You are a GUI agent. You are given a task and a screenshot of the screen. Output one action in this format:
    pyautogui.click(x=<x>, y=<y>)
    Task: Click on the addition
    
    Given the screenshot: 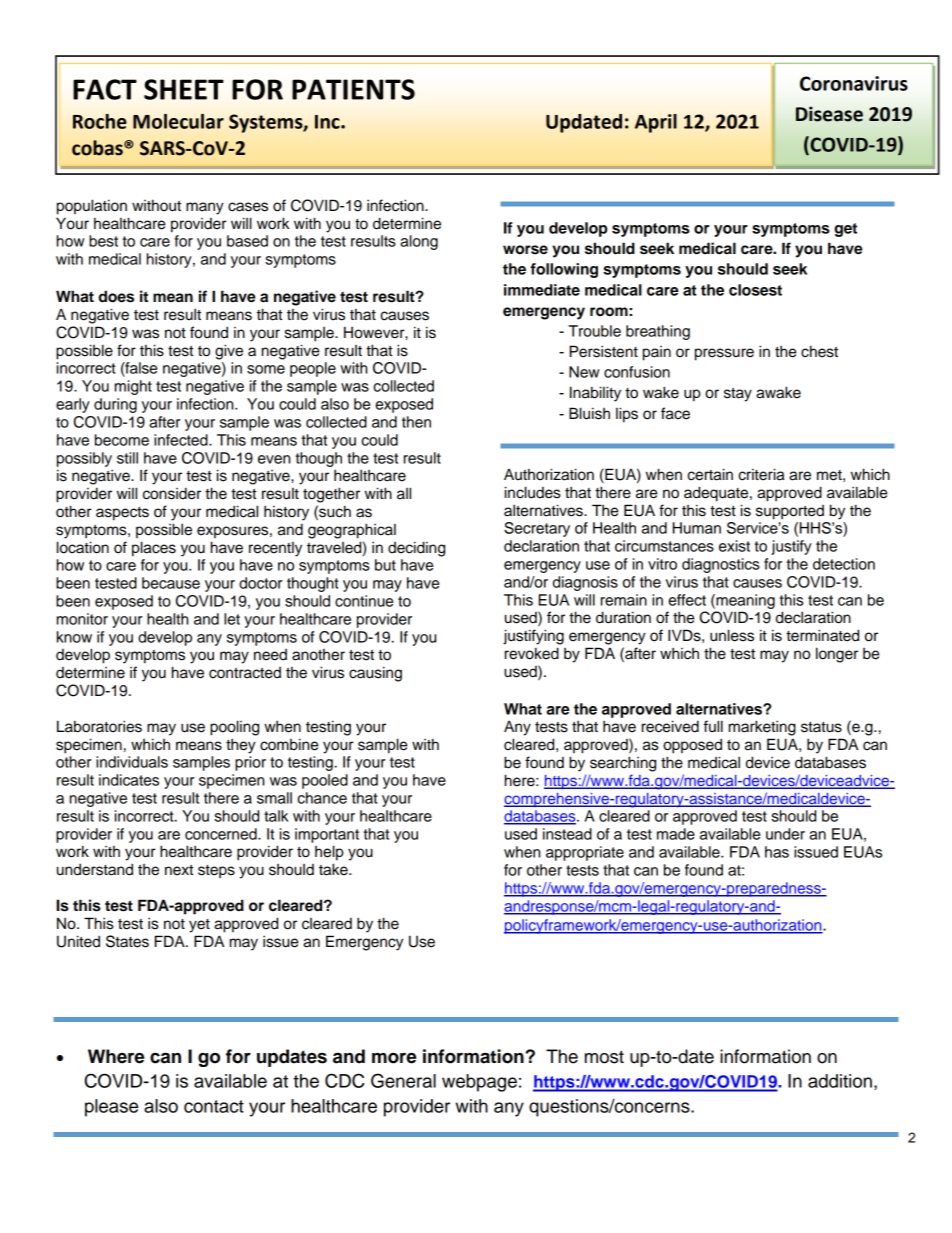 What is the action you would take?
    pyautogui.click(x=840, y=1081)
